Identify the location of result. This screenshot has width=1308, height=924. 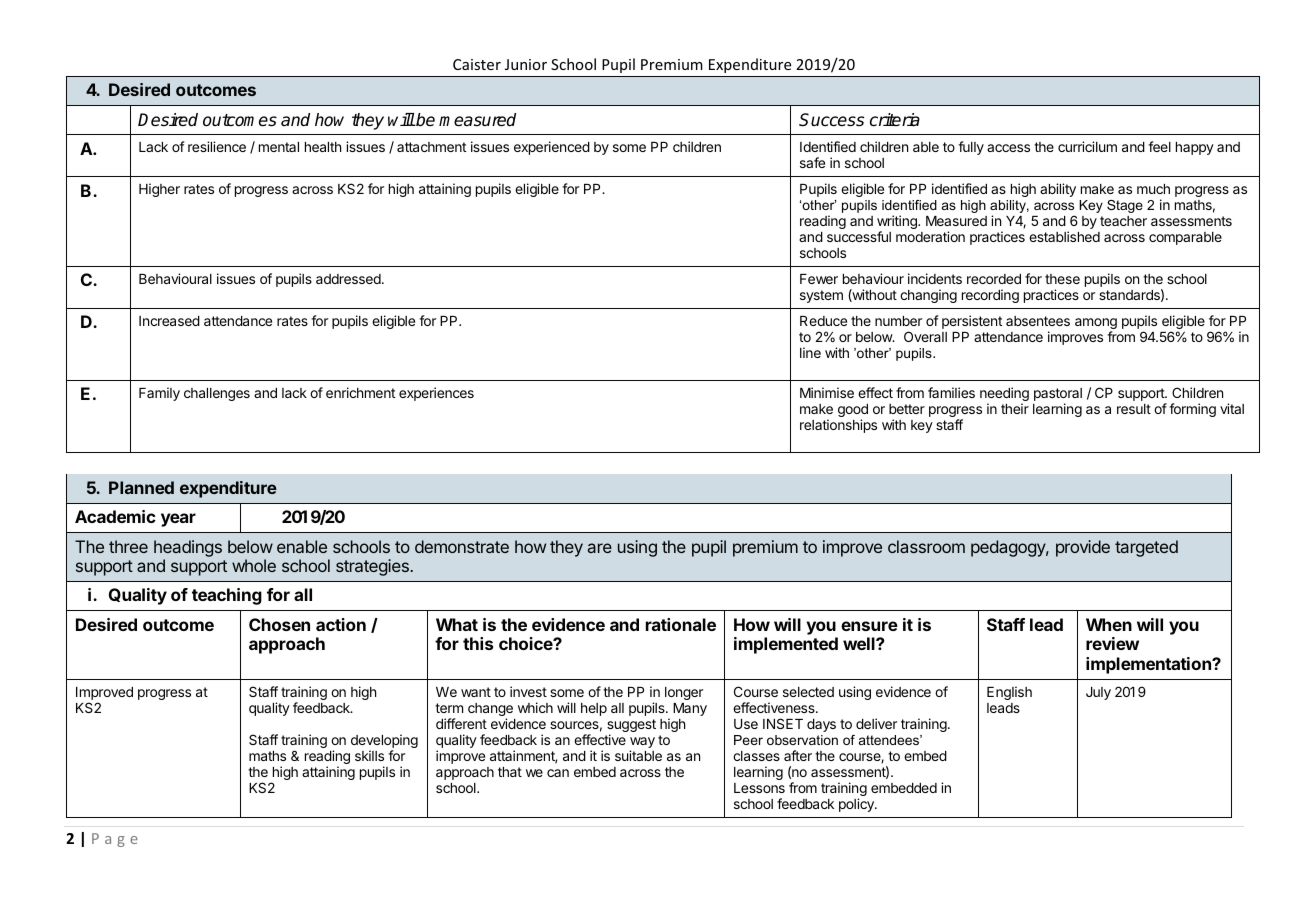
(1134, 409).
